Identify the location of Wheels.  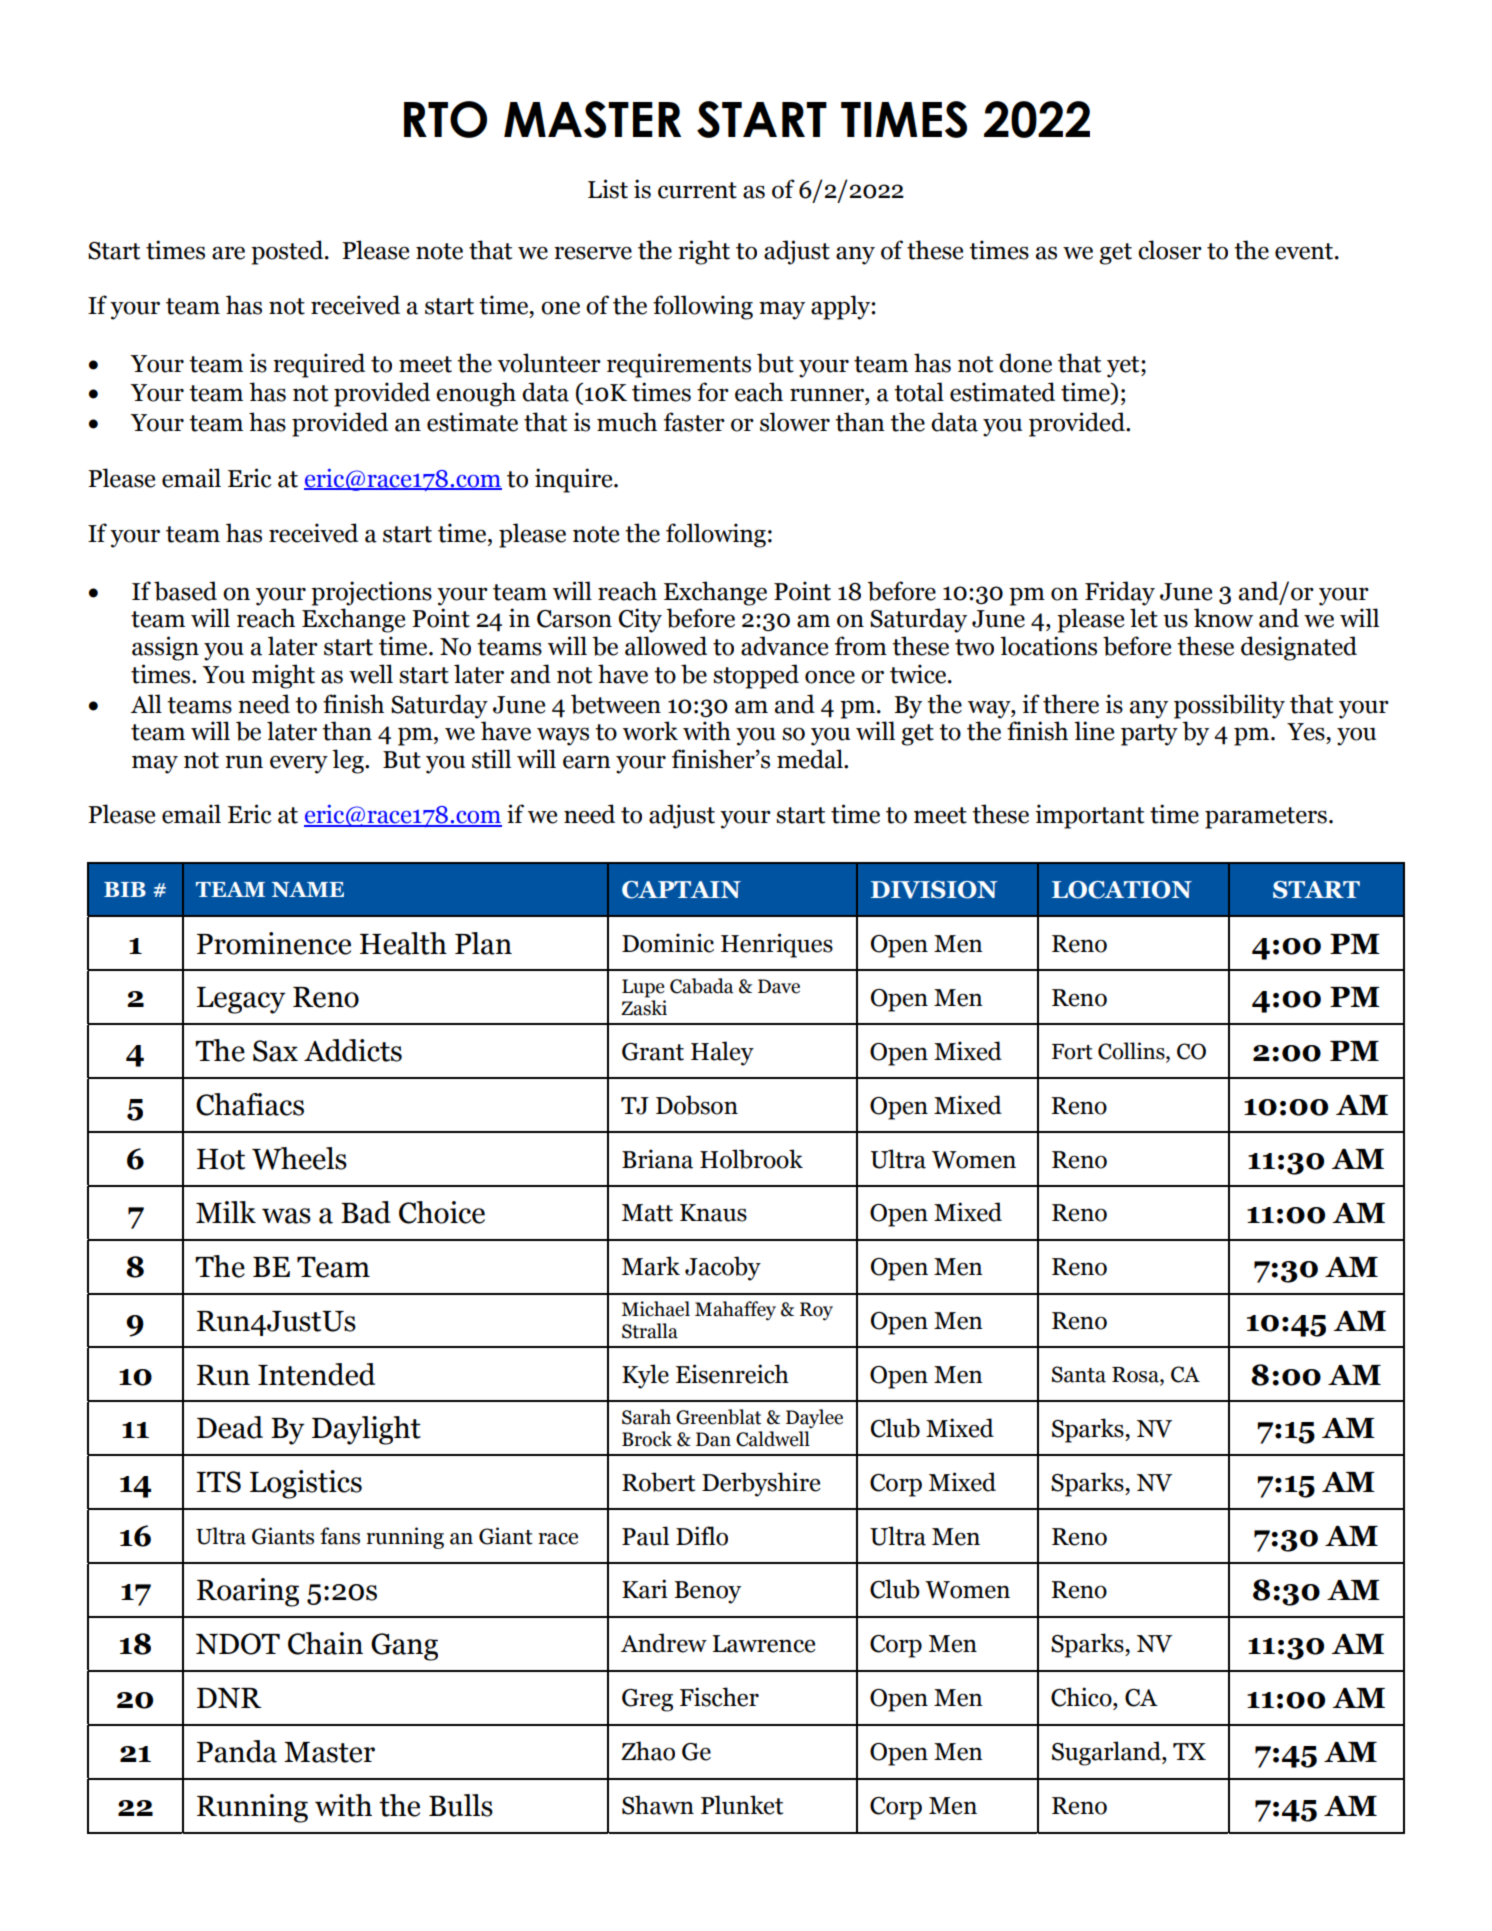
(299, 1158).
